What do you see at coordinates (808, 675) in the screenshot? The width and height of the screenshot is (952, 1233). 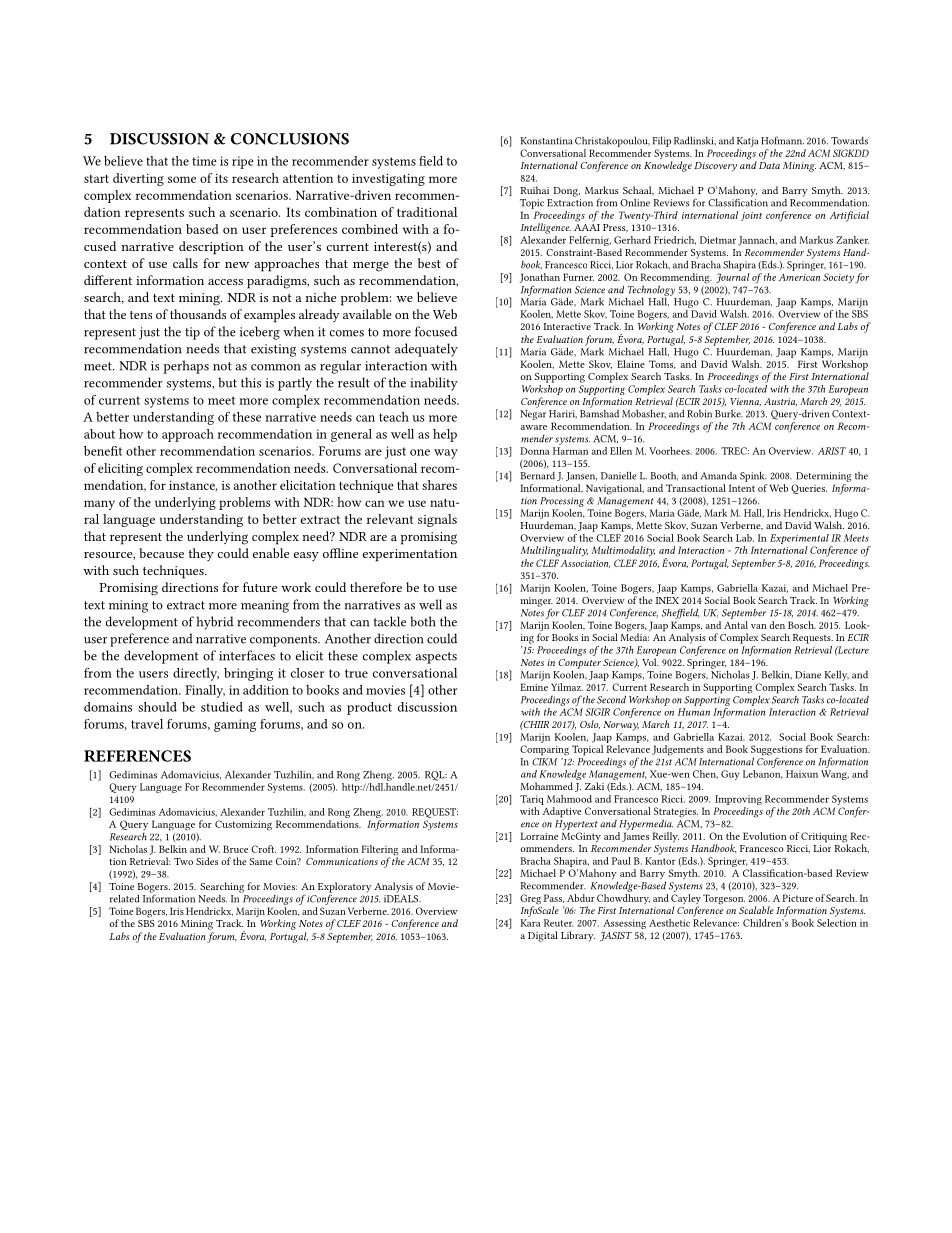 I see `Diane` at bounding box center [808, 675].
